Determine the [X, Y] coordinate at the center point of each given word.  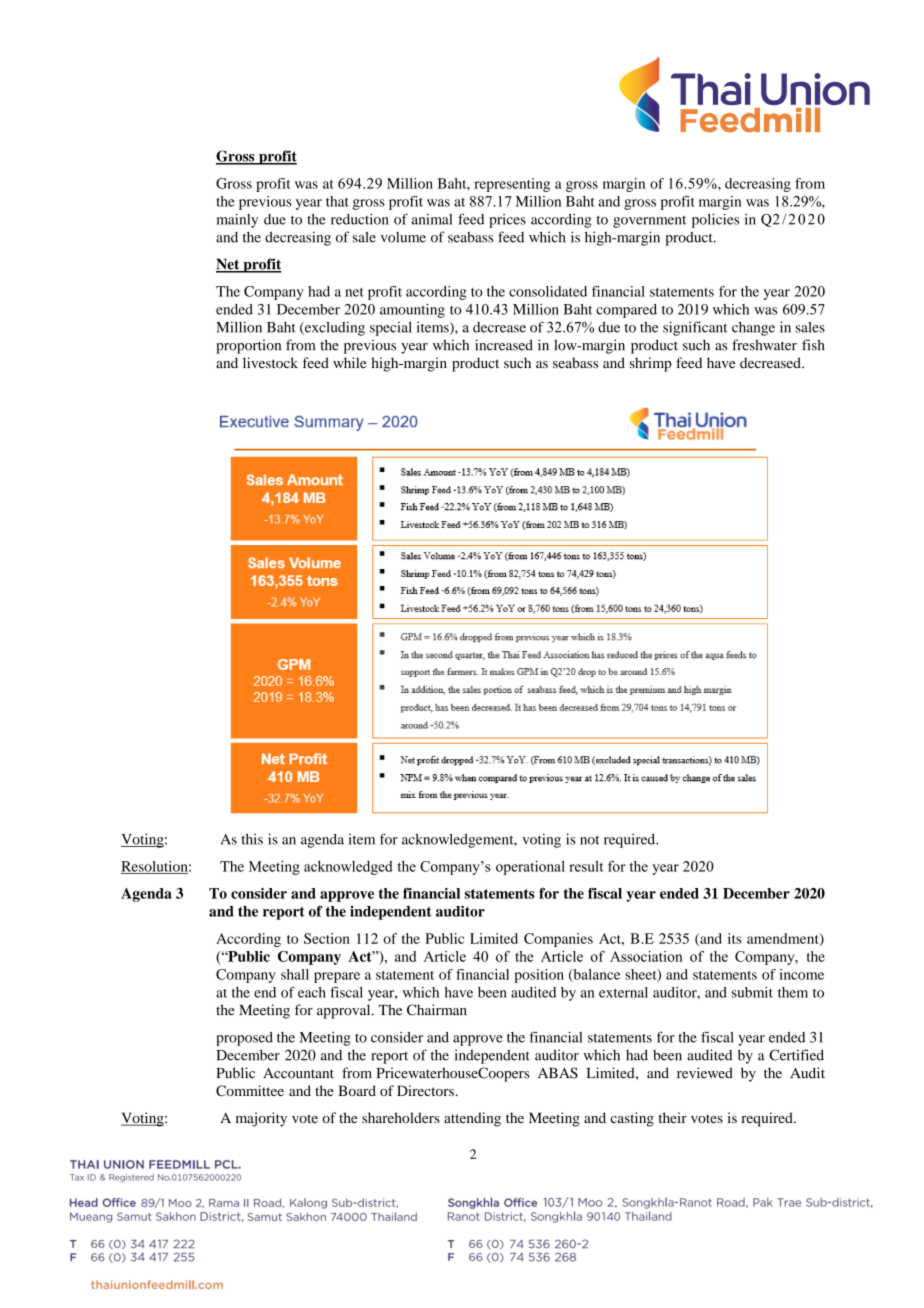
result [586, 866]
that [337, 201]
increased [504, 345]
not [590, 840]
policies [715, 220]
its [734, 938]
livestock [270, 362]
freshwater [764, 345]
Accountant [298, 1073]
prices [507, 221]
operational [530, 867]
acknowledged [348, 868]
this [252, 839]
